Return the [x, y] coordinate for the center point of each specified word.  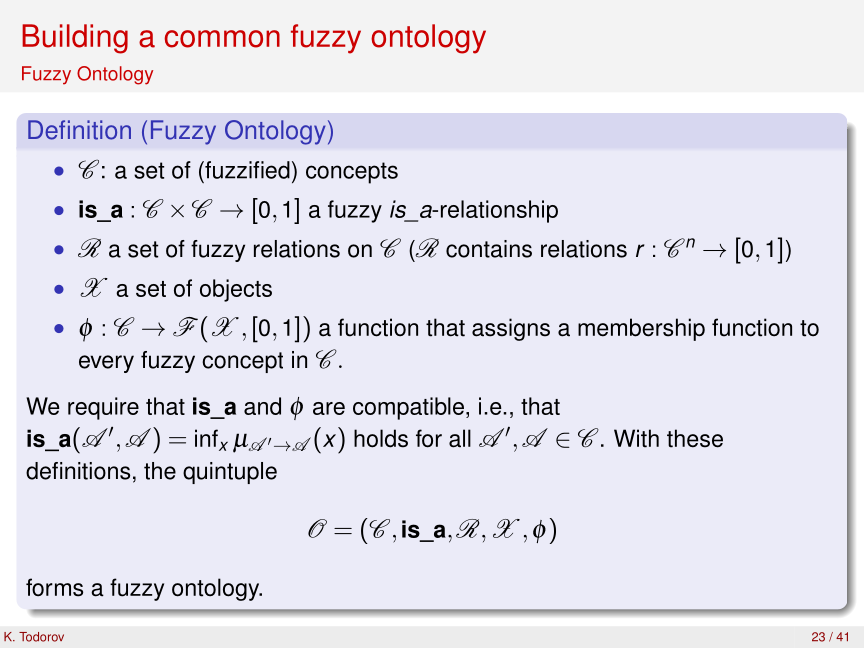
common [222, 39]
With [636, 438]
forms [54, 587]
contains [489, 249]
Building [75, 39]
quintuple [230, 473]
